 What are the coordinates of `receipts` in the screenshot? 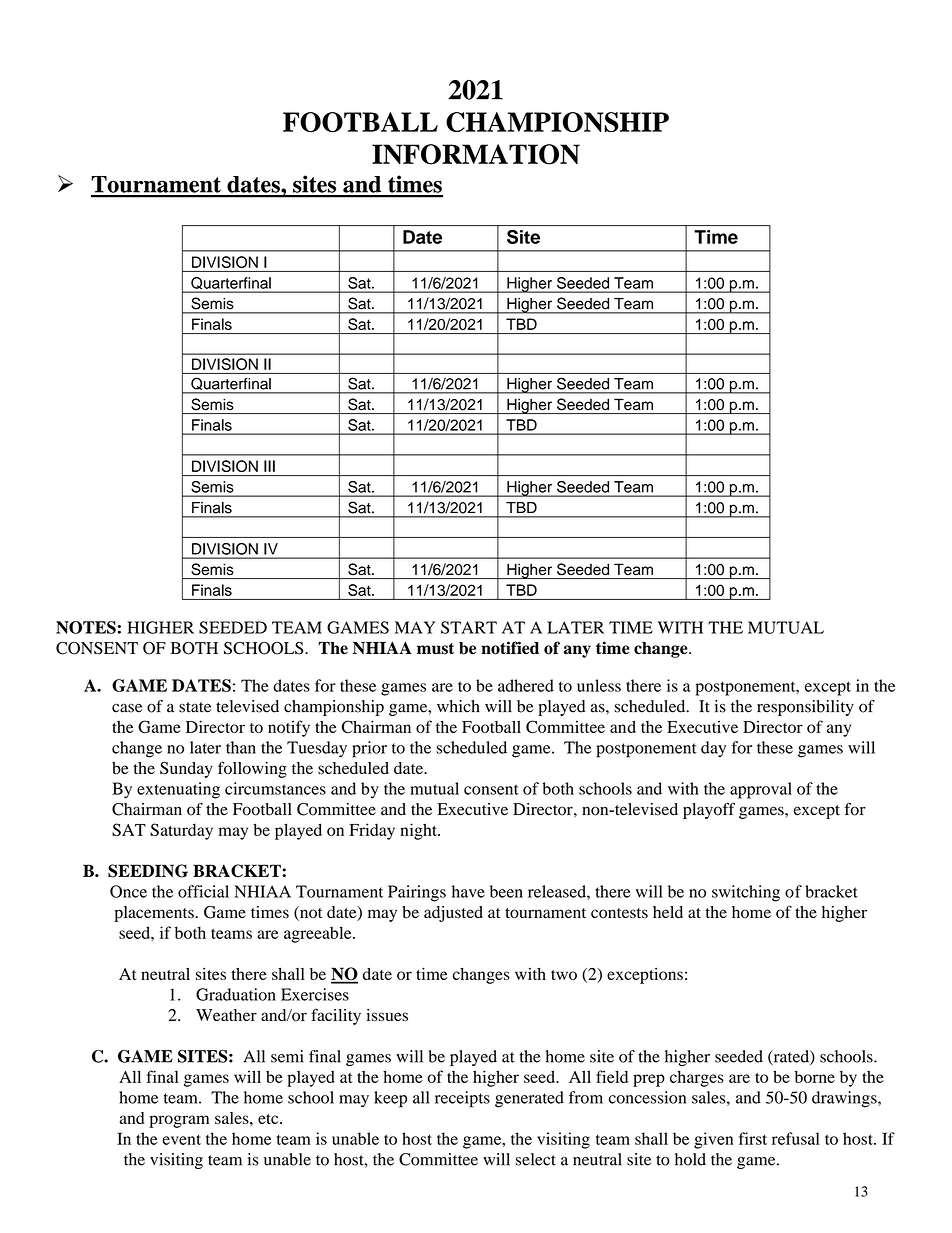 It's located at (462, 1099).
